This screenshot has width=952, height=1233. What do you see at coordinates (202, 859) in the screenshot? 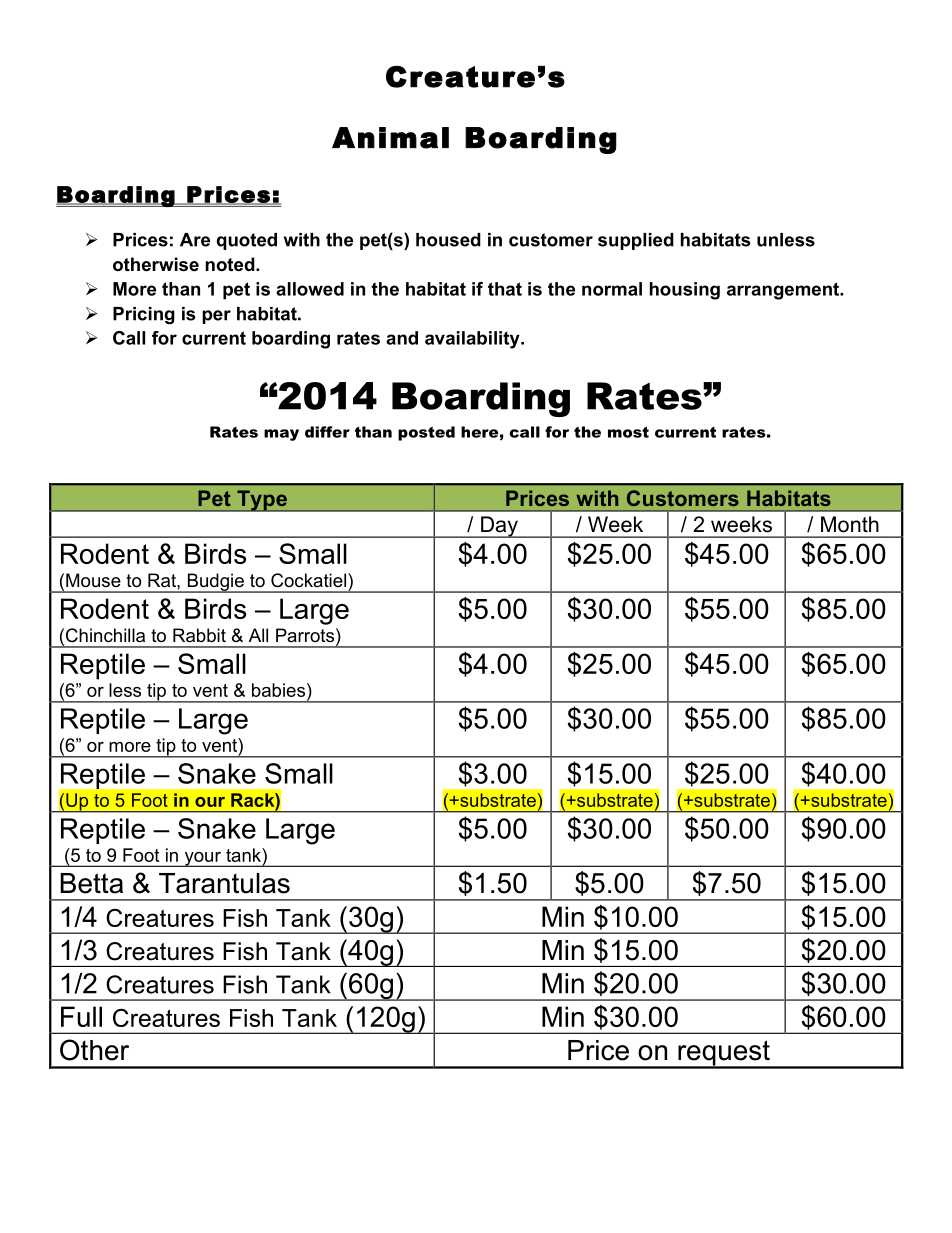
I see `your` at bounding box center [202, 859].
